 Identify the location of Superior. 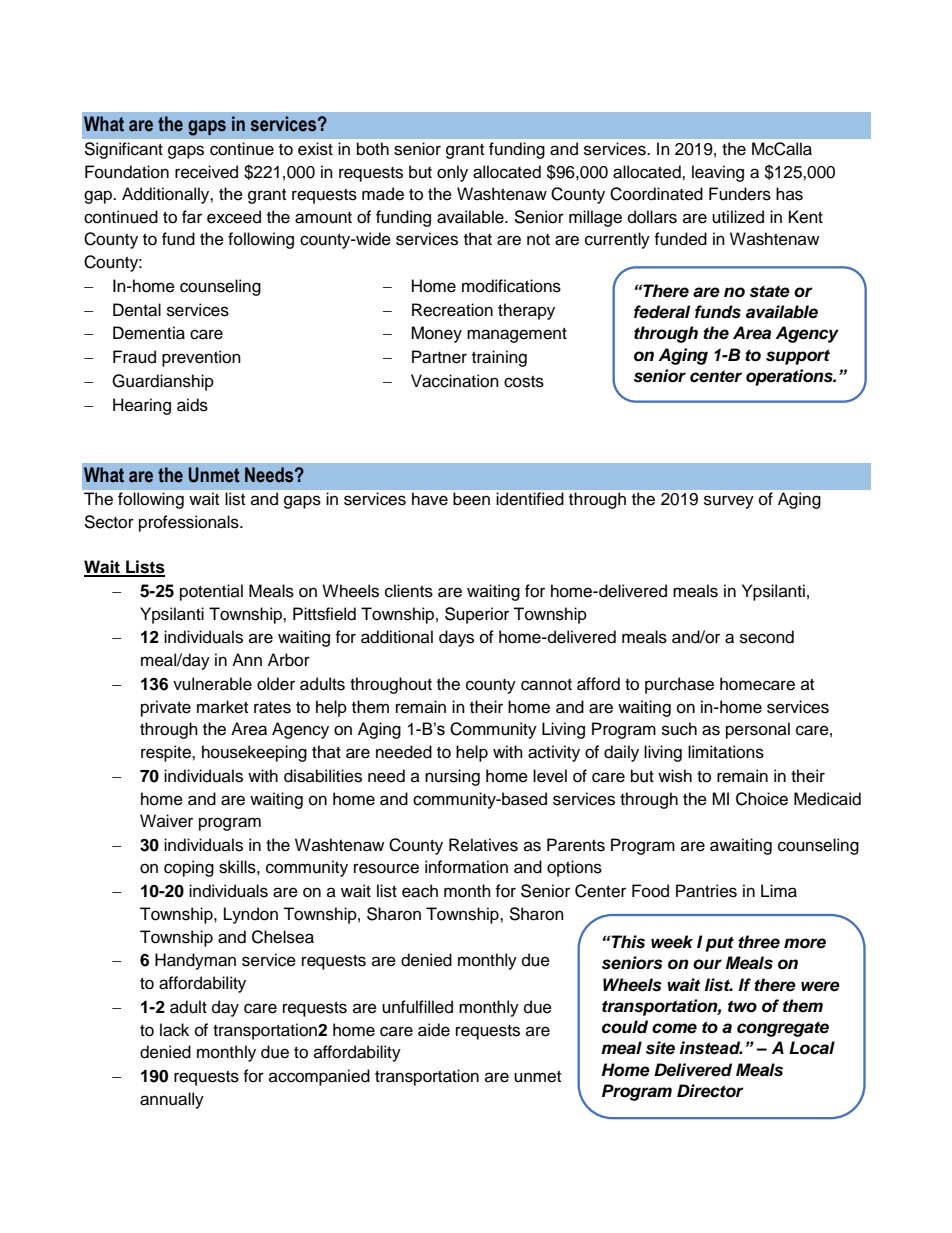
(477, 615).
